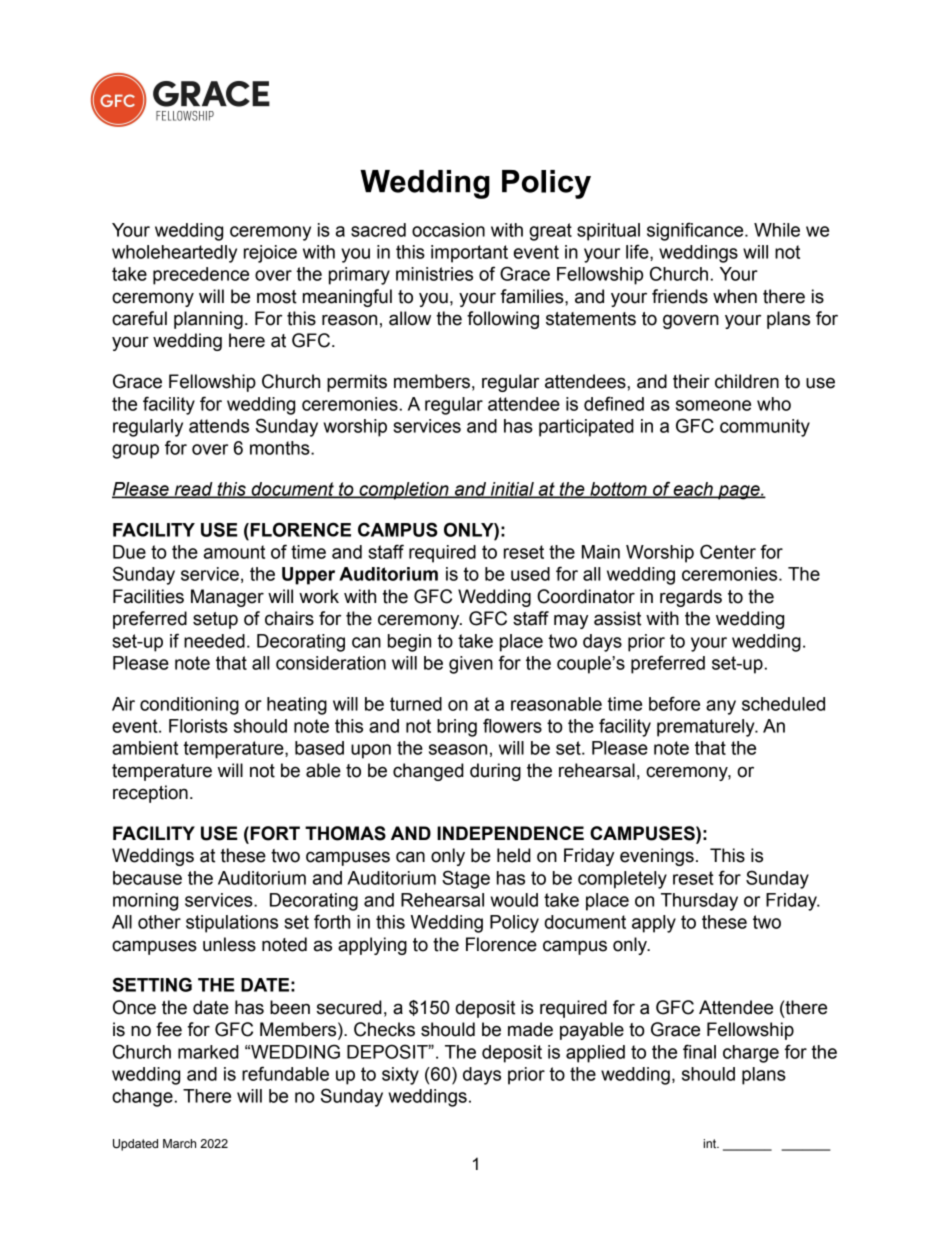 This screenshot has height=1233, width=952. What do you see at coordinates (711, 1143) in the screenshot?
I see `int` at bounding box center [711, 1143].
